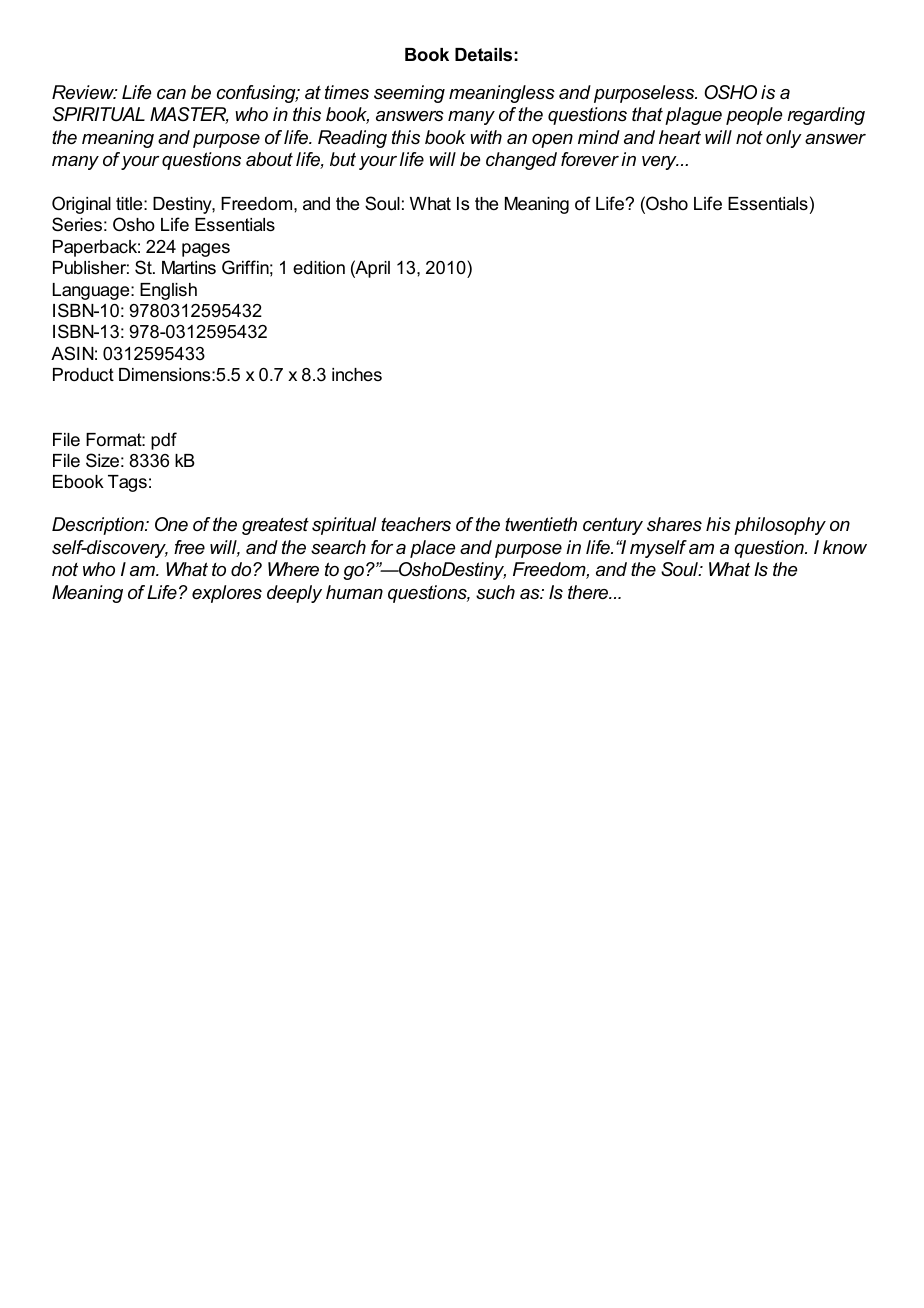 Image resolution: width=924 pixels, height=1308 pixels. Describe the element at coordinates (357, 374) in the screenshot. I see `inches` at that location.
